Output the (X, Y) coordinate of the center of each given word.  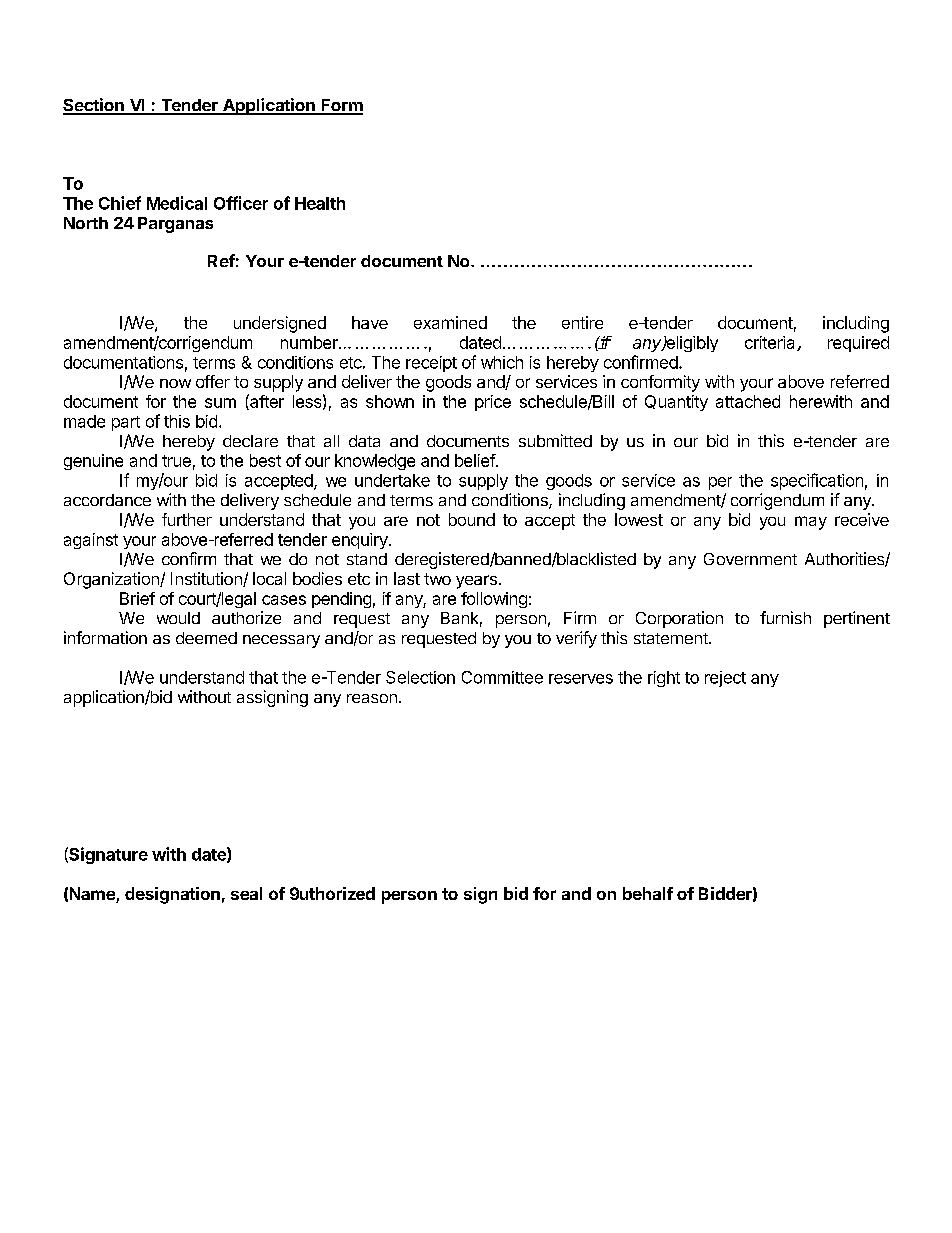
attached (748, 401)
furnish (785, 617)
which (502, 362)
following (494, 600)
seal (246, 893)
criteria (771, 343)
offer (213, 381)
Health (320, 203)
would (178, 618)
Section (94, 106)
